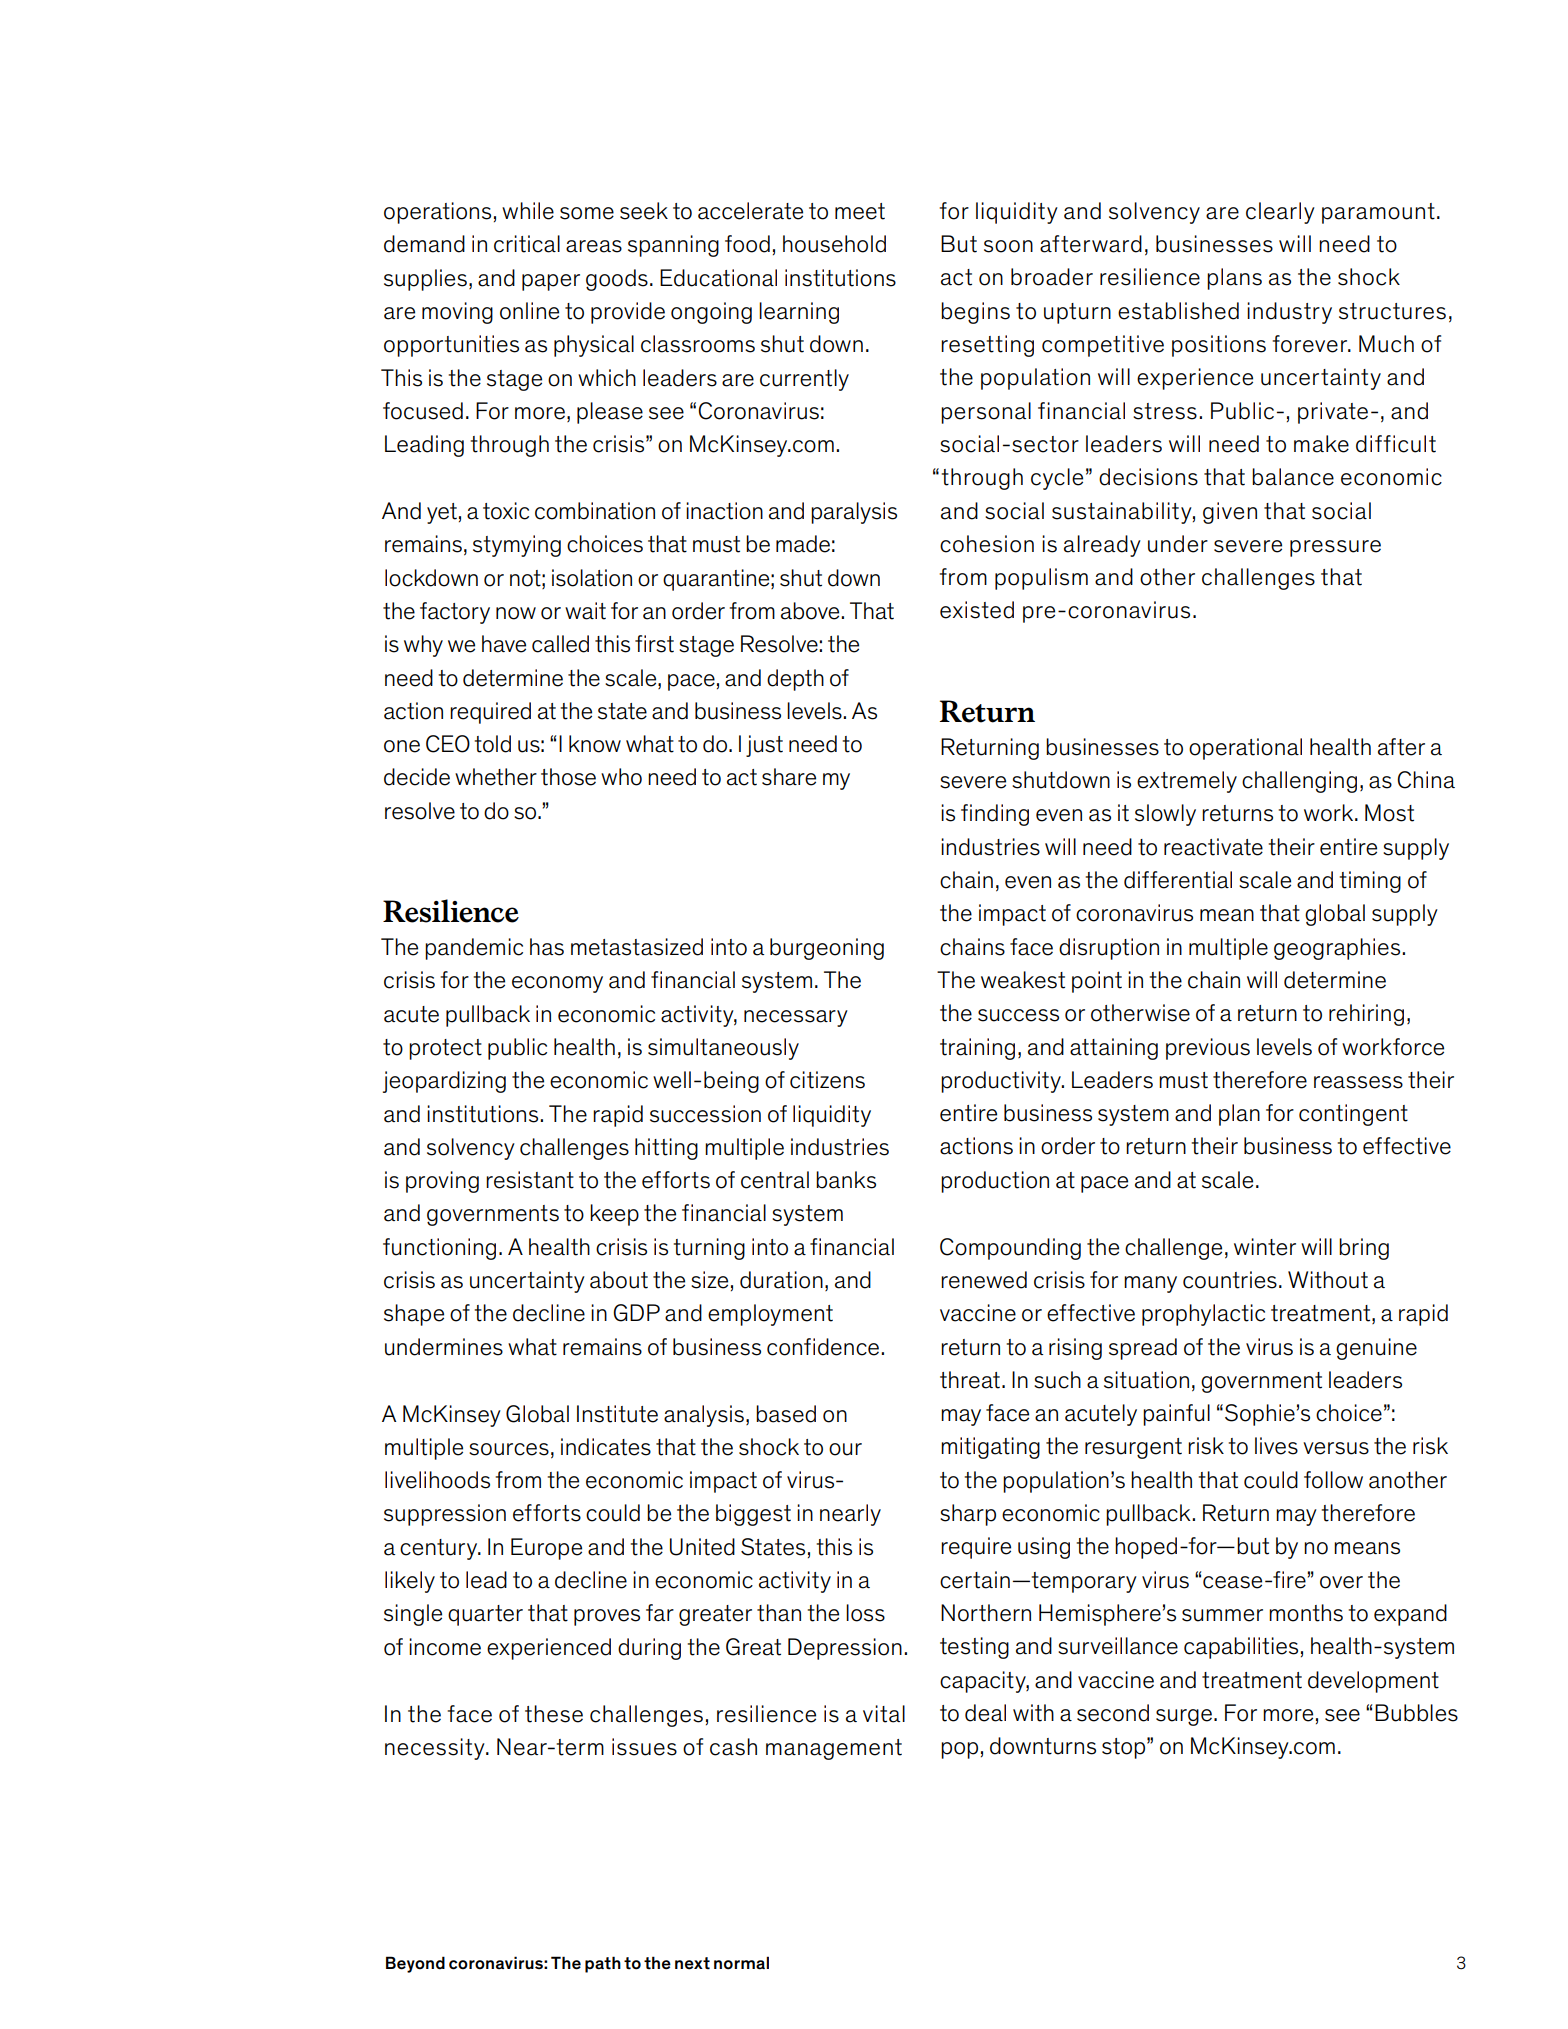  What do you see at coordinates (827, 949) in the page?
I see `burgeoning` at bounding box center [827, 949].
